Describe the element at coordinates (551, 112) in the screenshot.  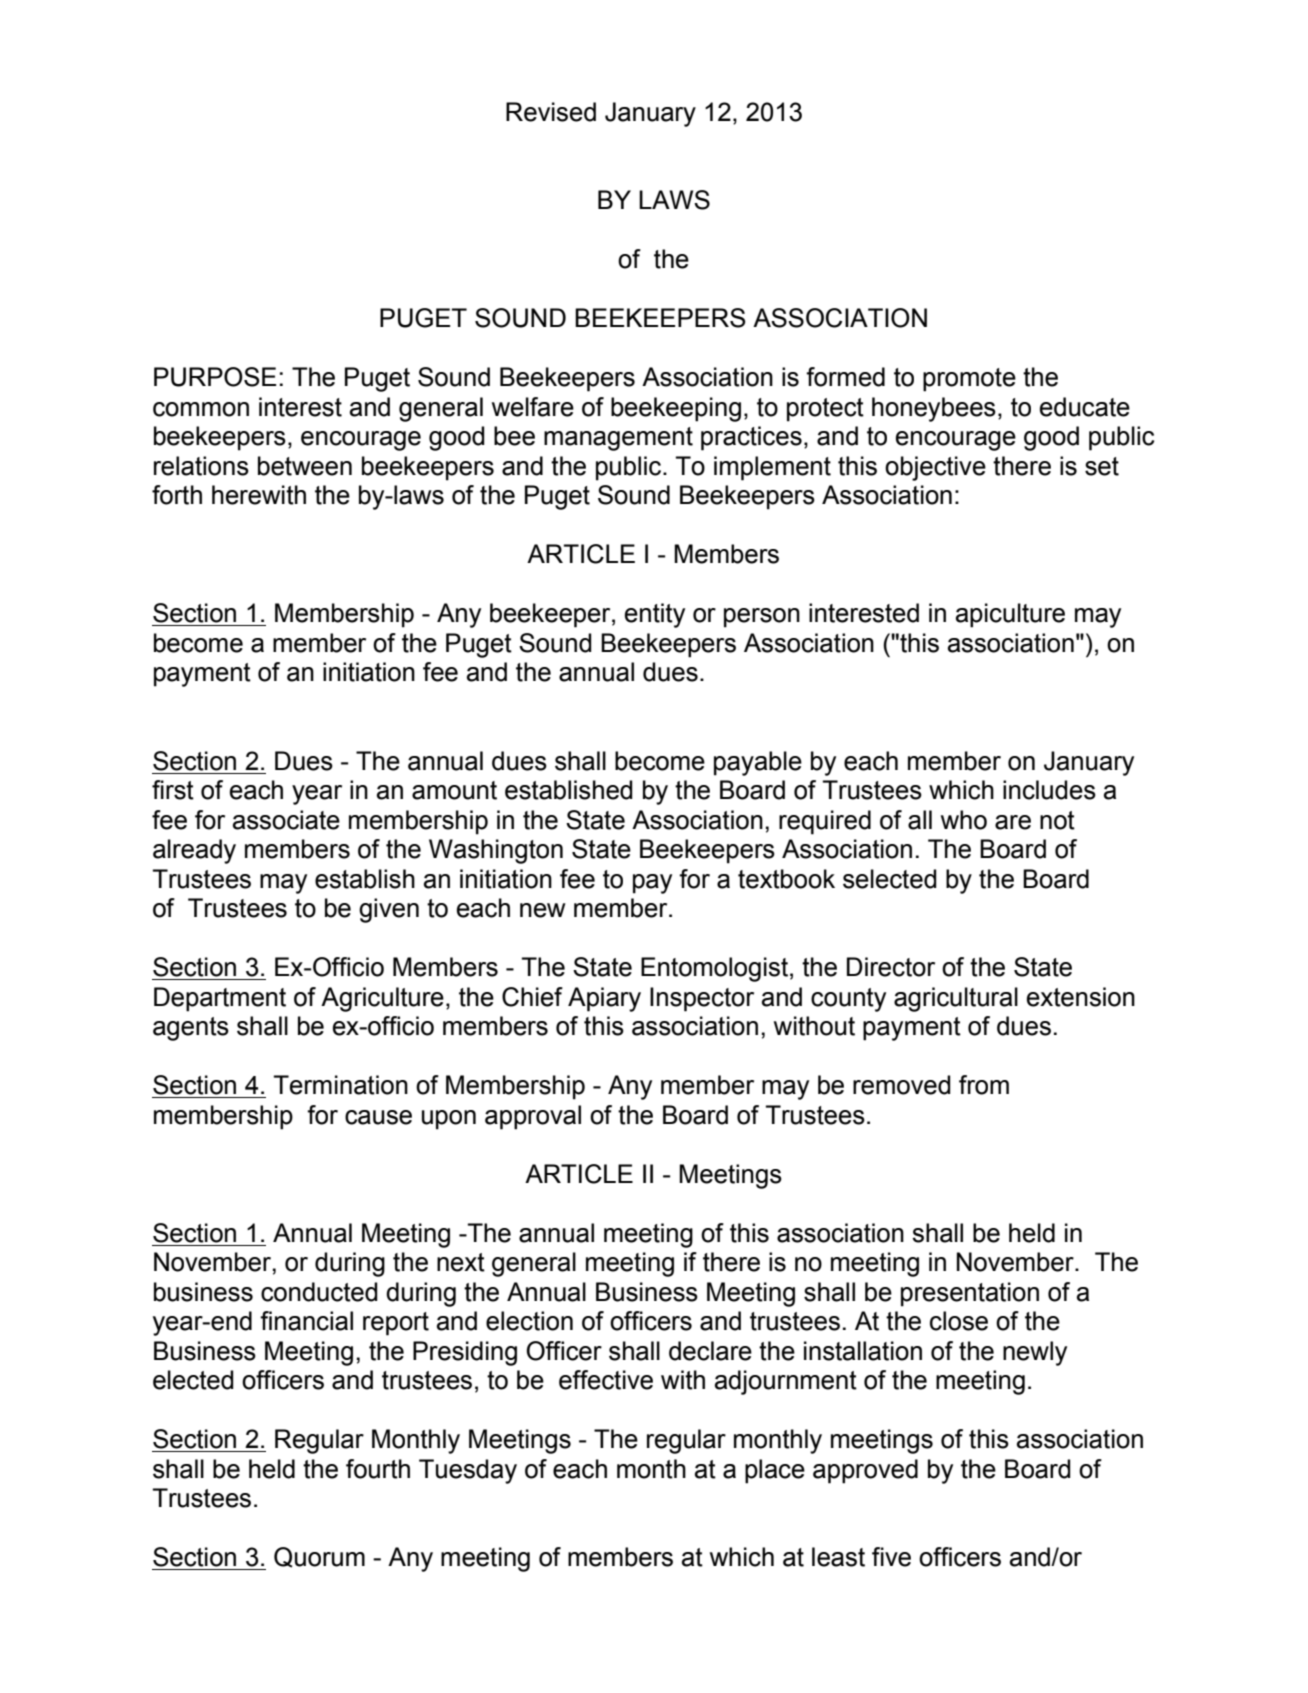
I see `Revised` at that location.
